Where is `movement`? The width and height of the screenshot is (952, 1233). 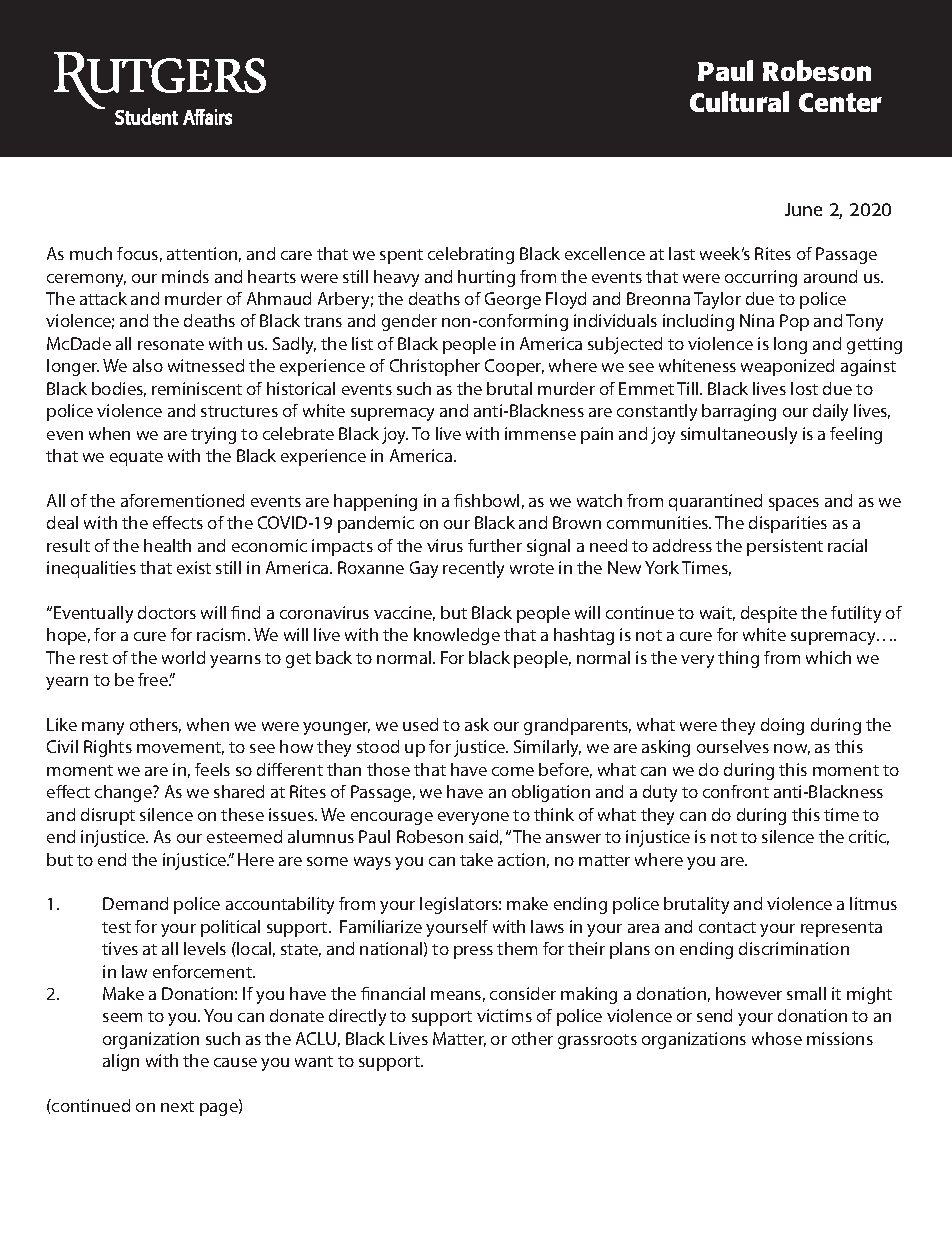
movement is located at coordinates (180, 748).
